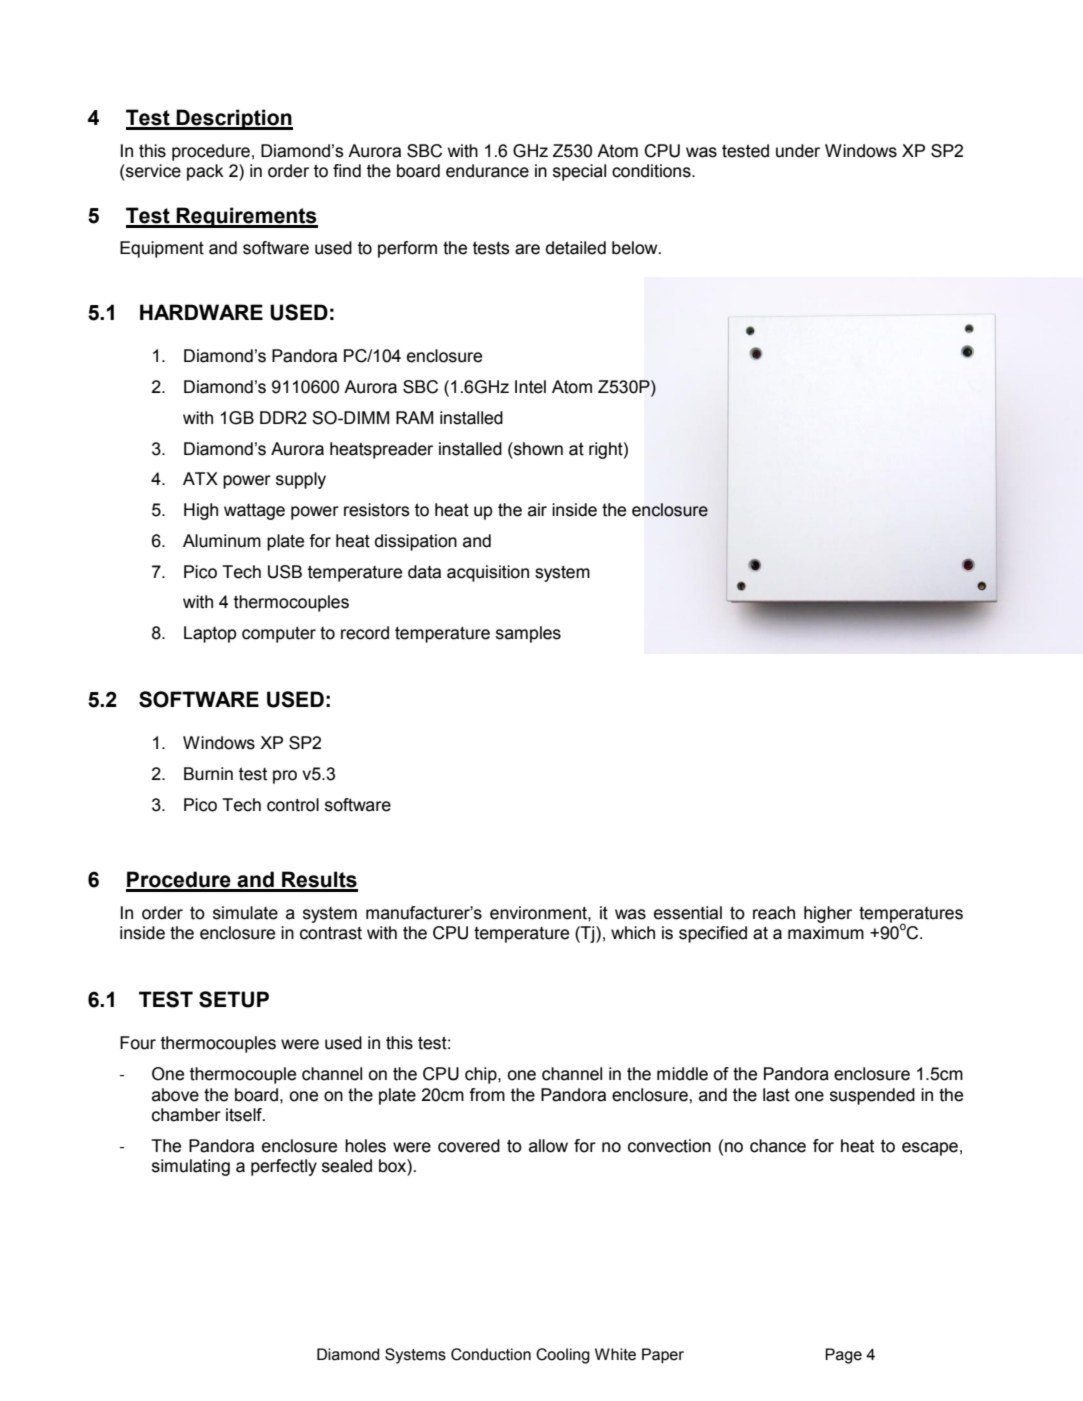  What do you see at coordinates (579, 172) in the document?
I see `special` at bounding box center [579, 172].
